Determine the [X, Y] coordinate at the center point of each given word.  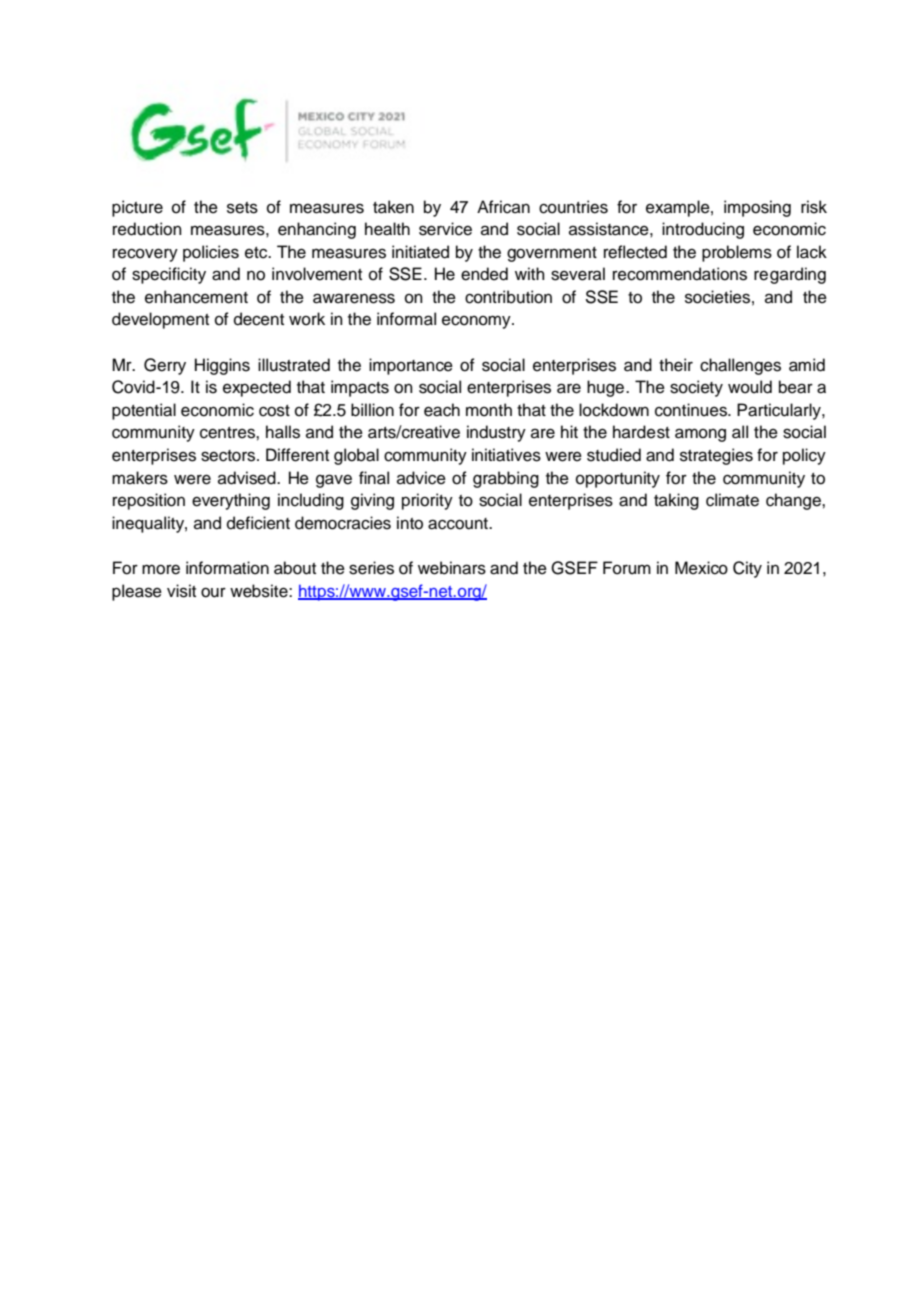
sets [242, 208]
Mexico [701, 568]
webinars [452, 568]
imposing [757, 208]
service [445, 229]
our [213, 592]
